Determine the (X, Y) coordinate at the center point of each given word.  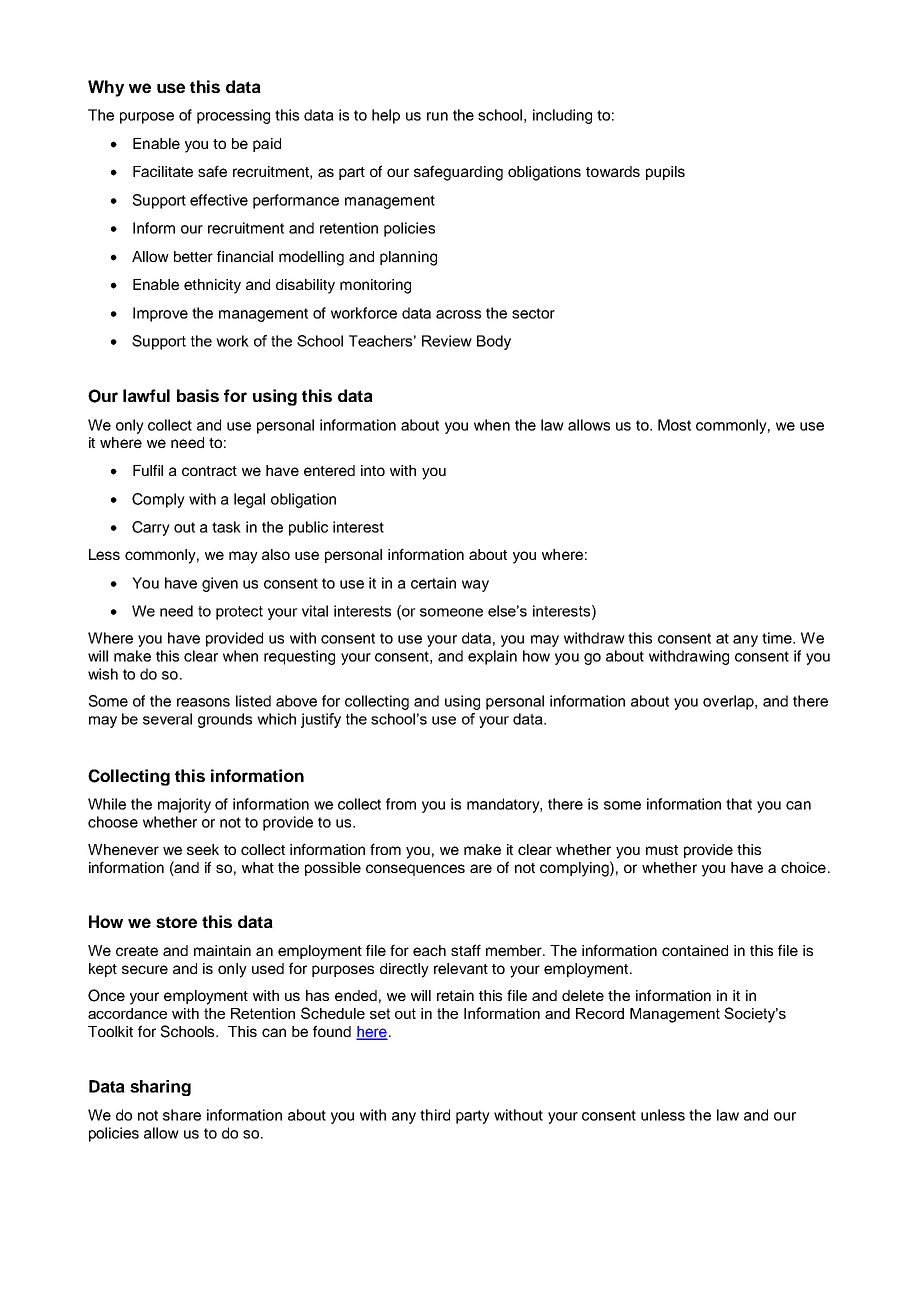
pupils (665, 173)
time (778, 638)
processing (233, 116)
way (475, 586)
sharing (160, 1088)
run (437, 116)
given (220, 584)
